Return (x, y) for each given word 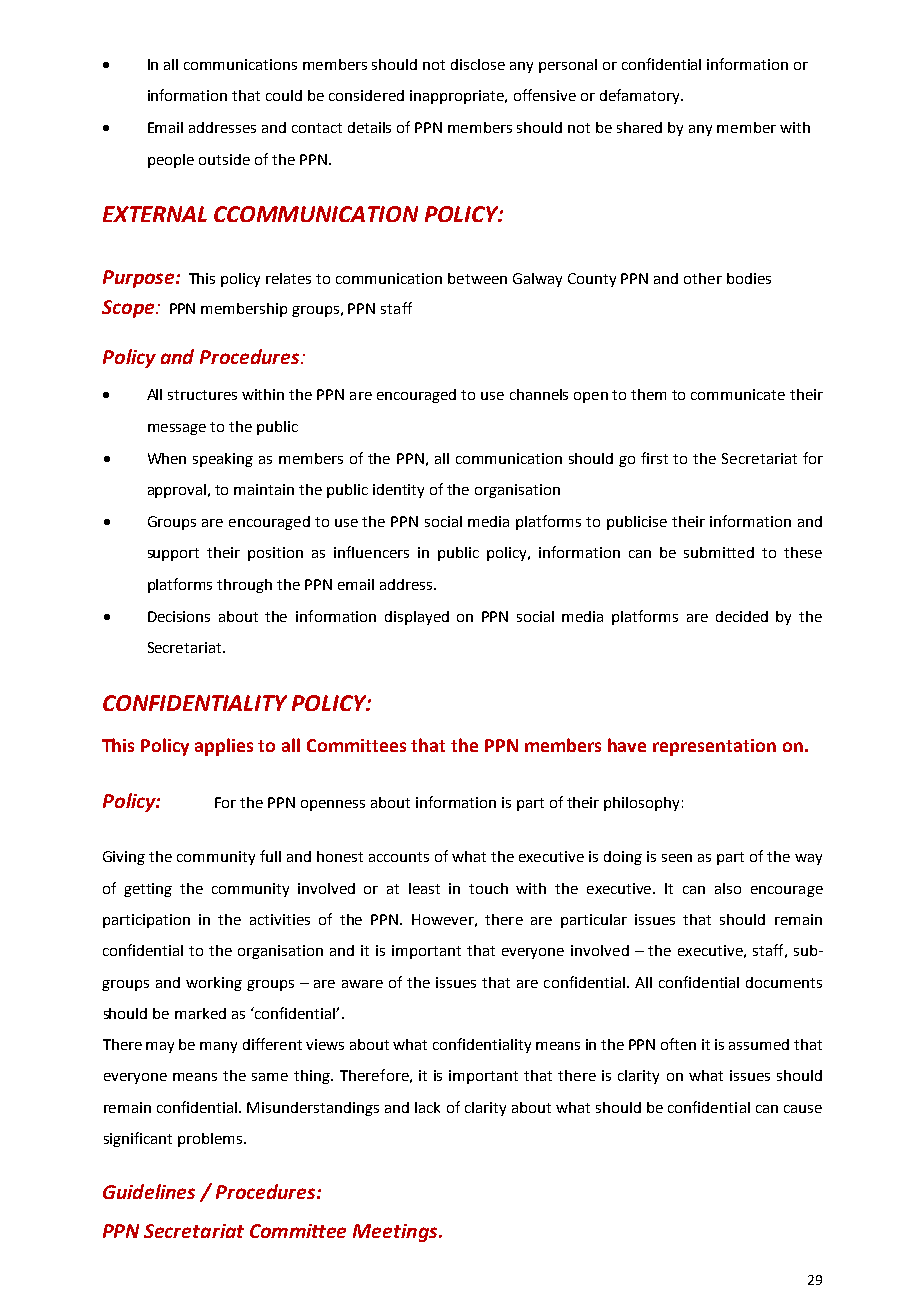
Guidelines (149, 1191)
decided (742, 616)
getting (148, 890)
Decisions (179, 616)
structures (202, 395)
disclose (478, 64)
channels (539, 394)
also (728, 888)
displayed (417, 618)
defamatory (641, 96)
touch (488, 888)
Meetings (396, 1233)
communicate (738, 394)
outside (224, 159)
